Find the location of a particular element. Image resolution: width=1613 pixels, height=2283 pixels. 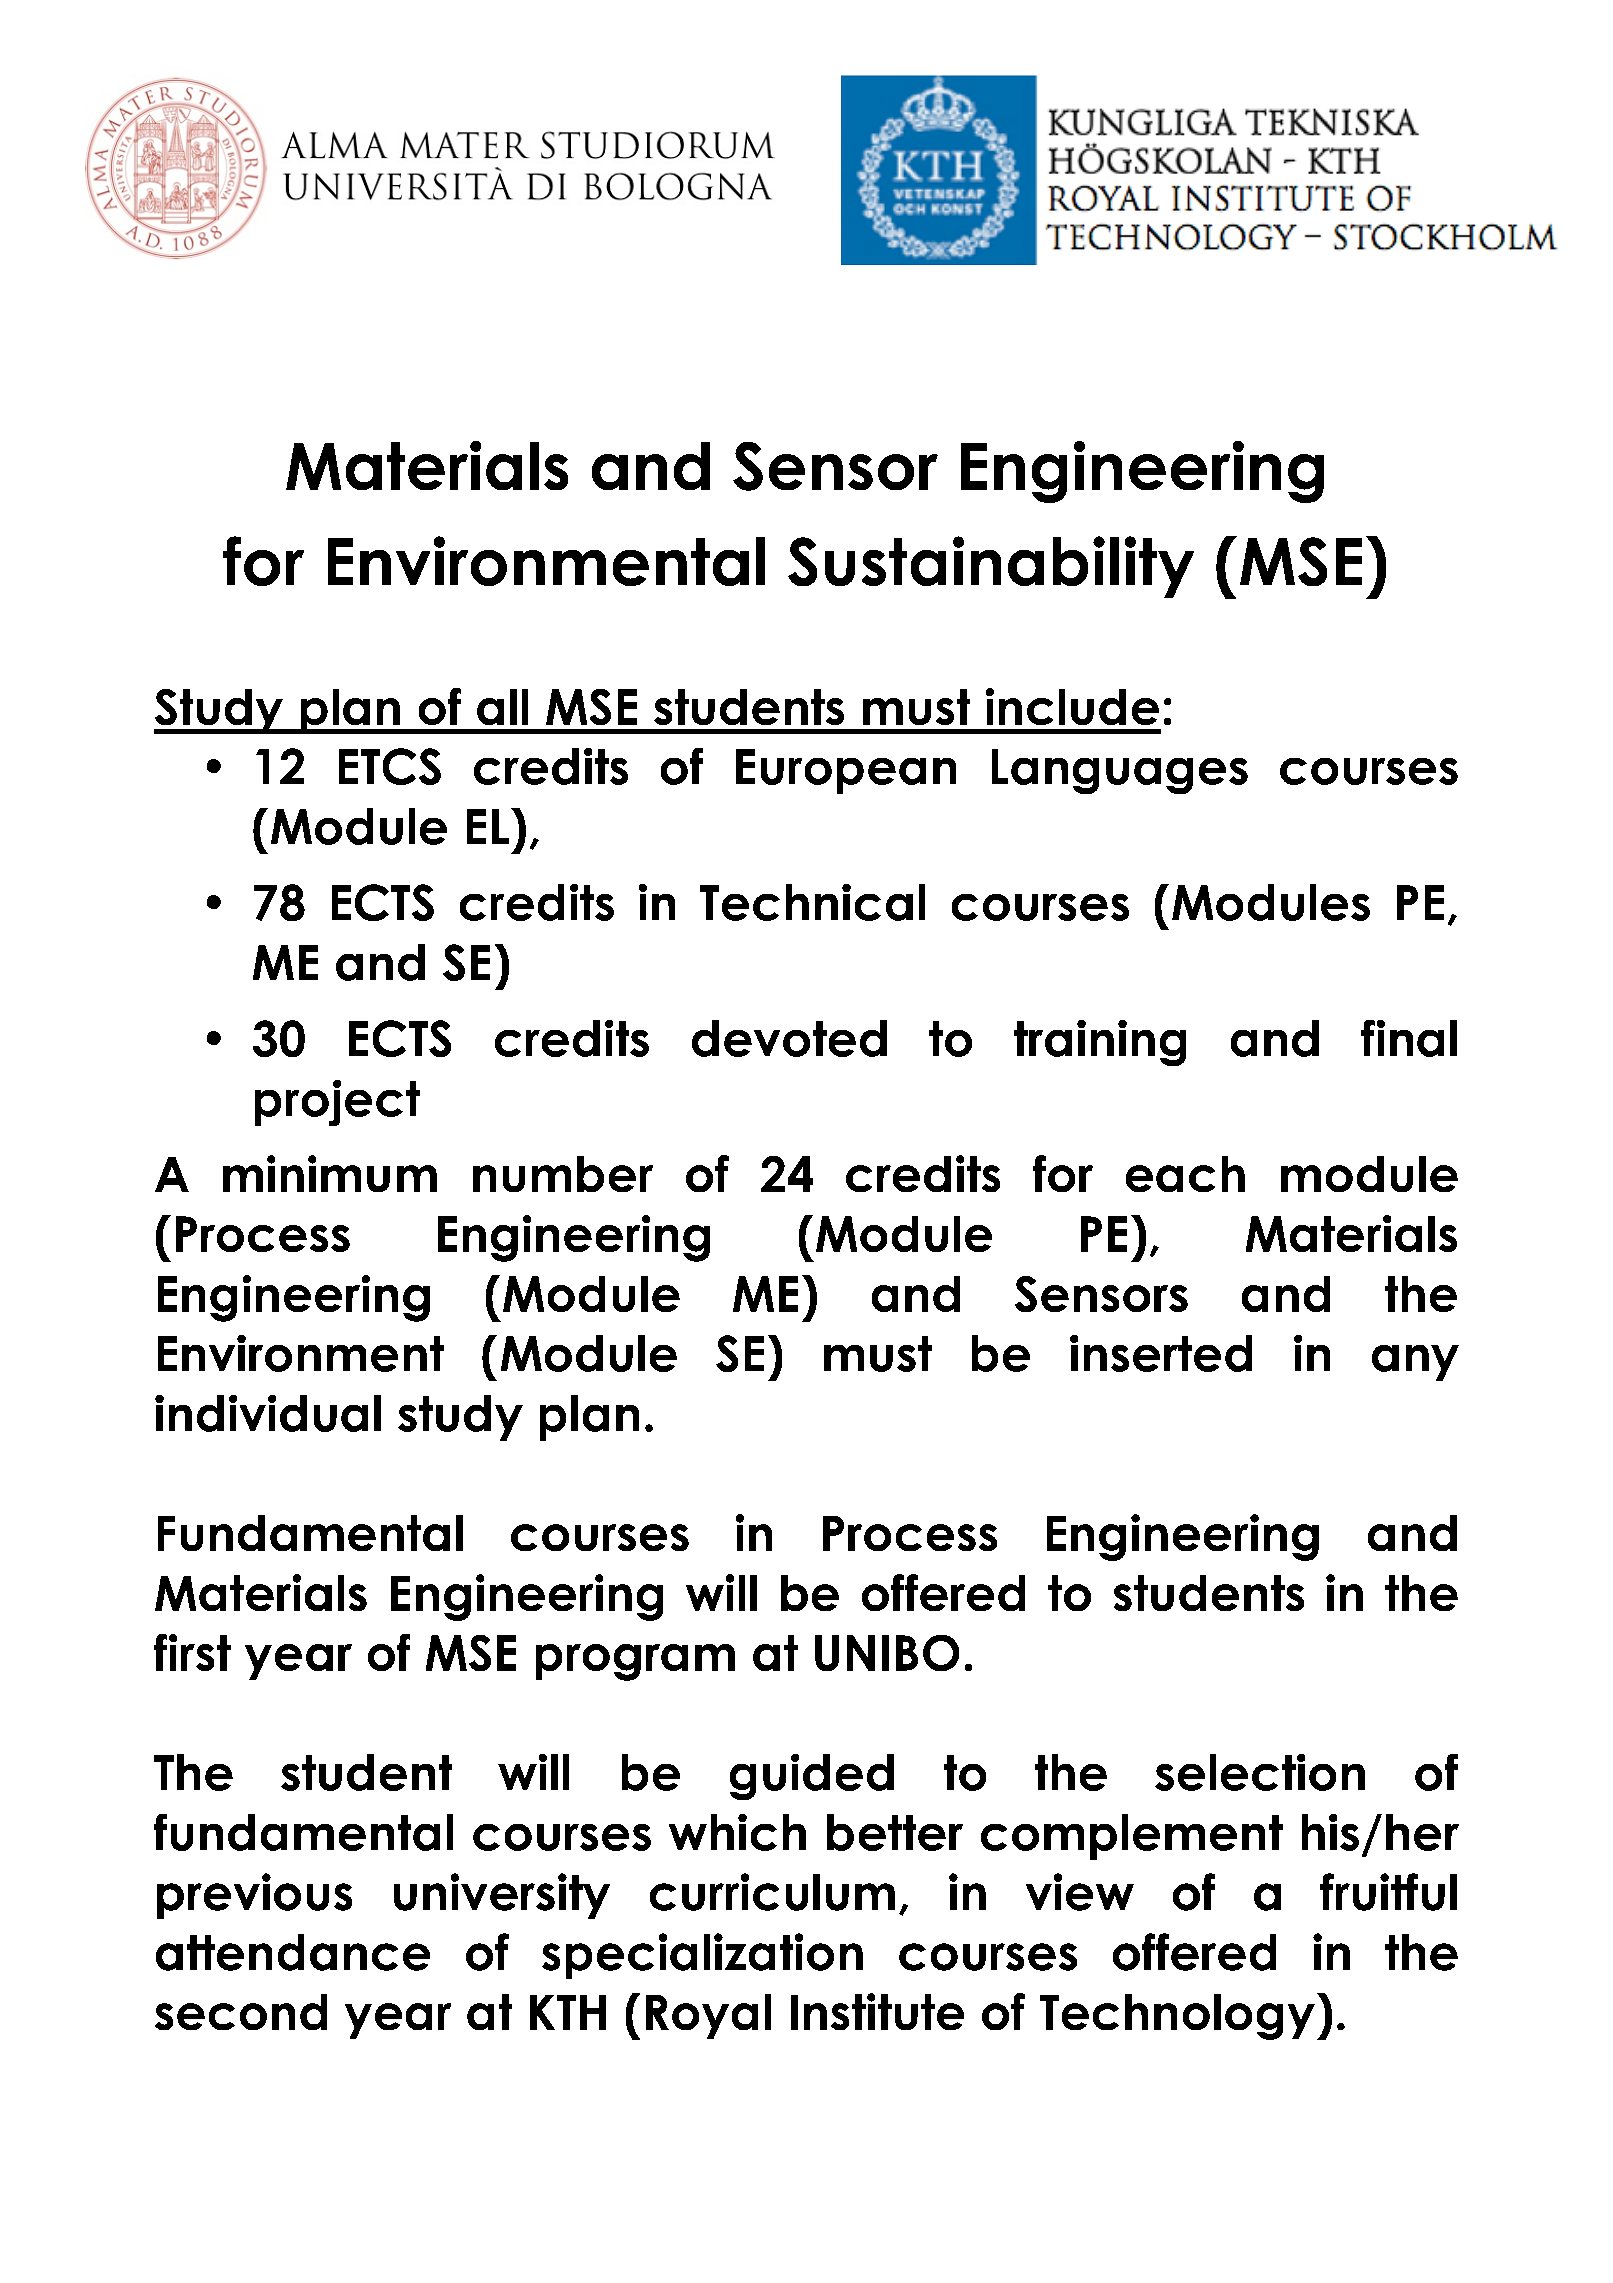

all is located at coordinates (502, 707).
